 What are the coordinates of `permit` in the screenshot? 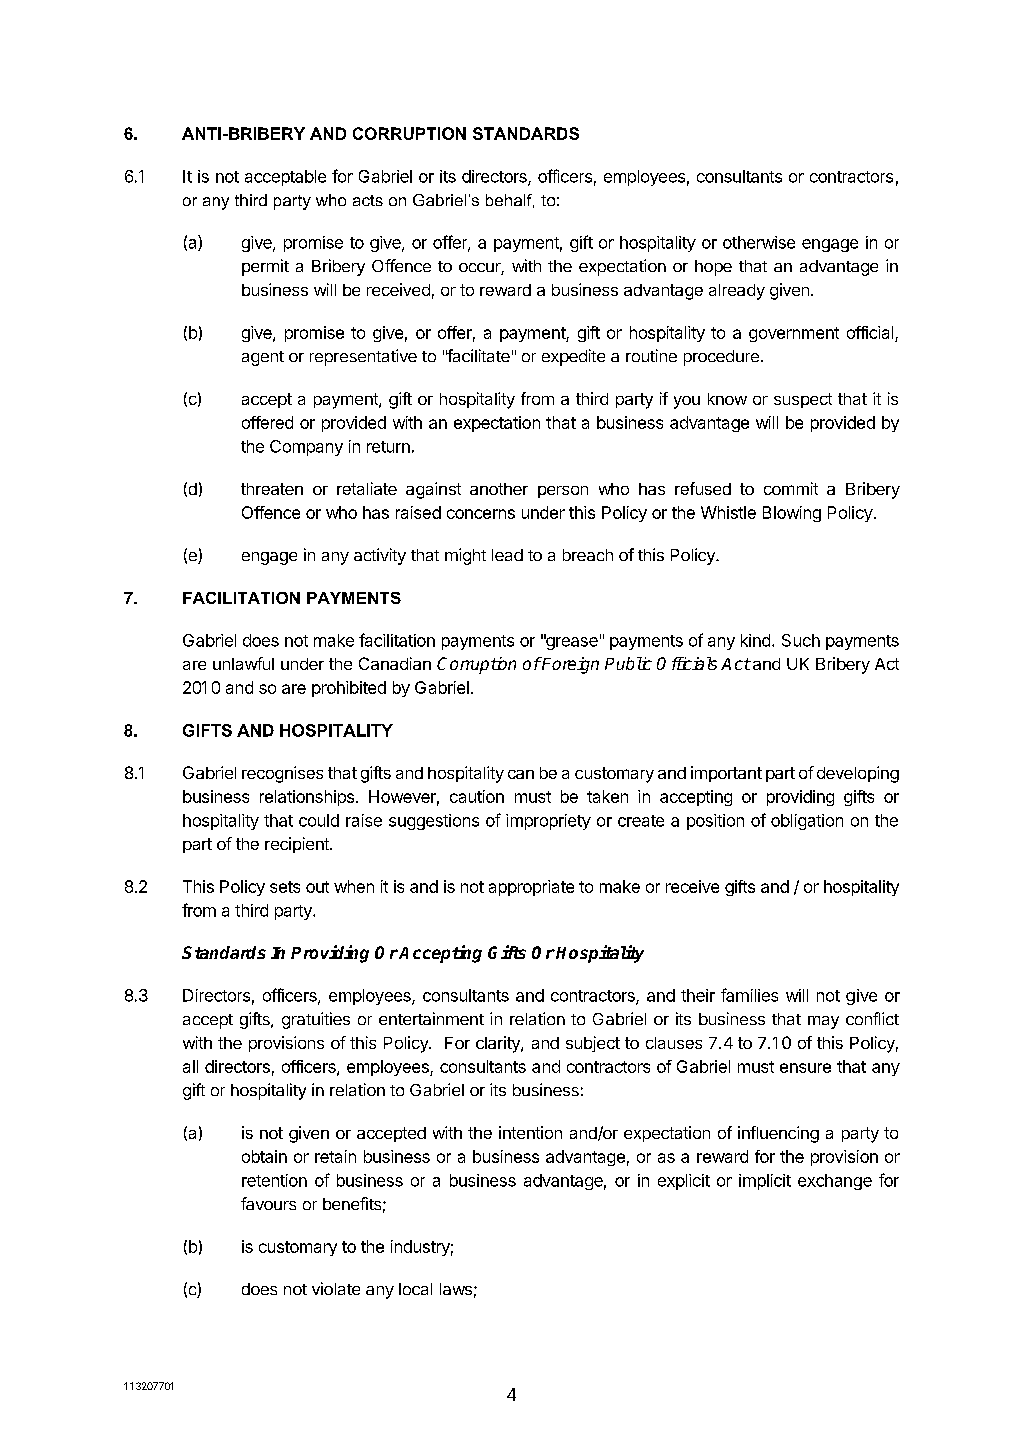 It's located at (265, 267).
